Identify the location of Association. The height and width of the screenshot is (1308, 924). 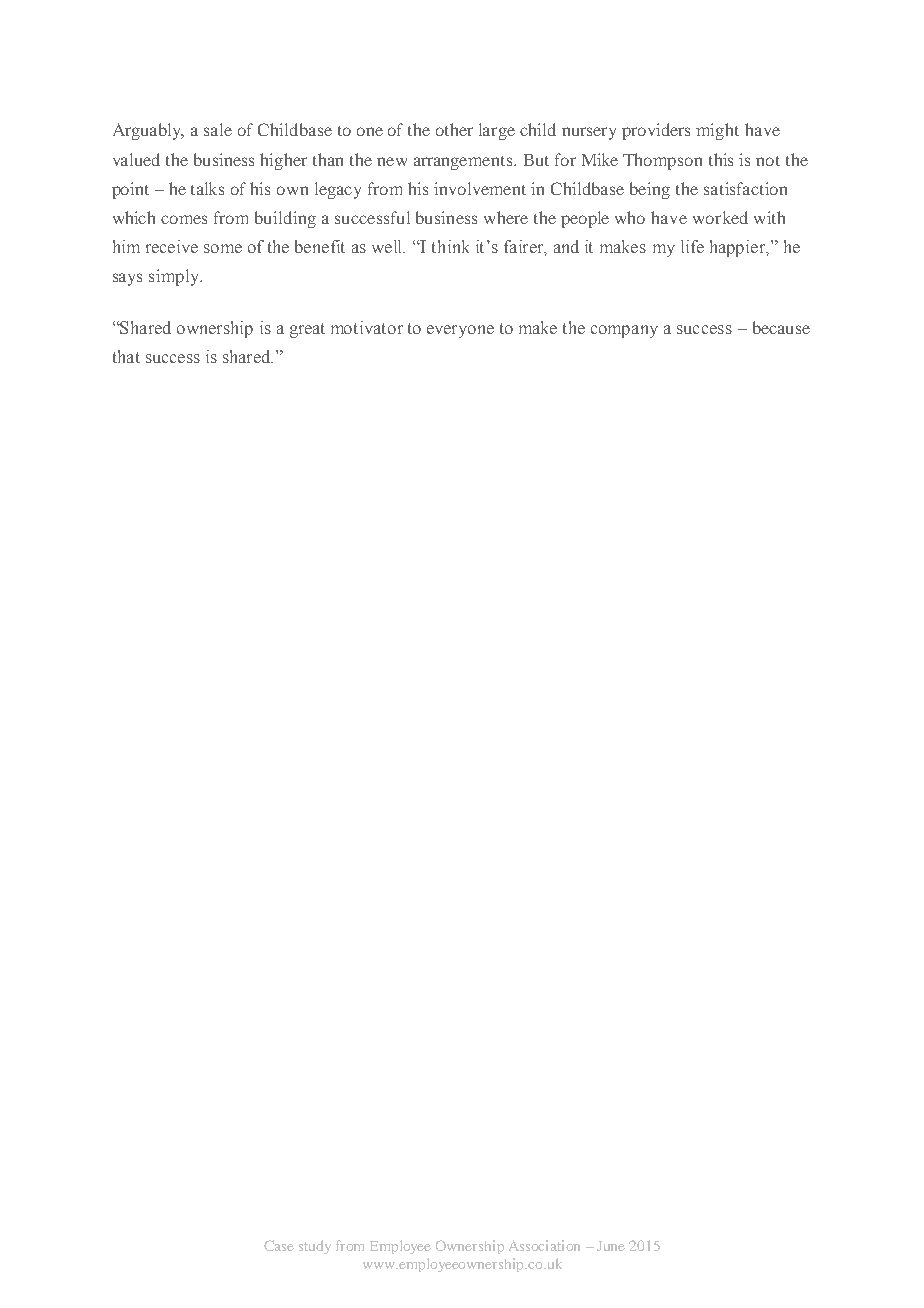
(544, 1245).
